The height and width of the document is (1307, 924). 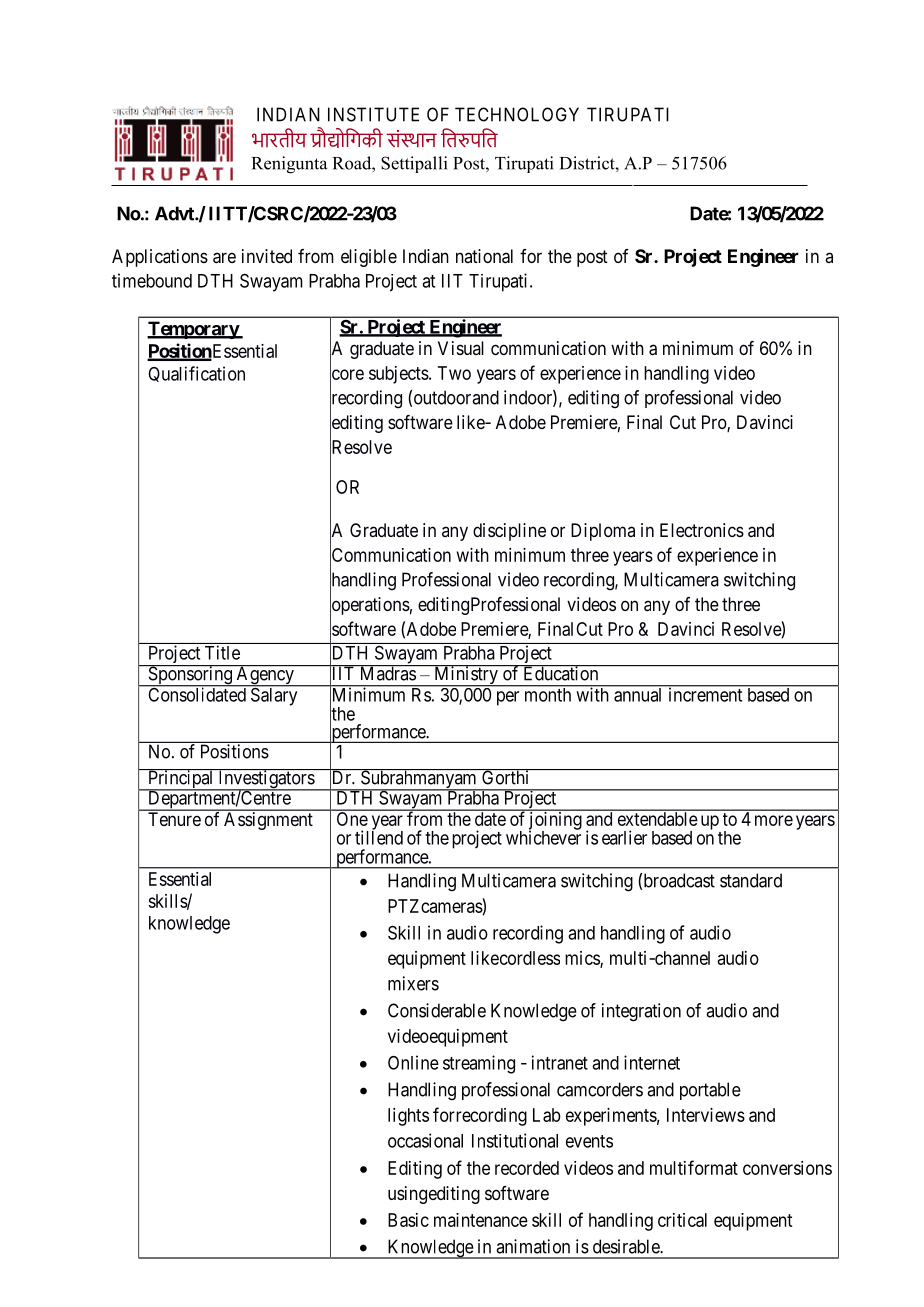 What do you see at coordinates (484, 256) in the document?
I see `national` at bounding box center [484, 256].
